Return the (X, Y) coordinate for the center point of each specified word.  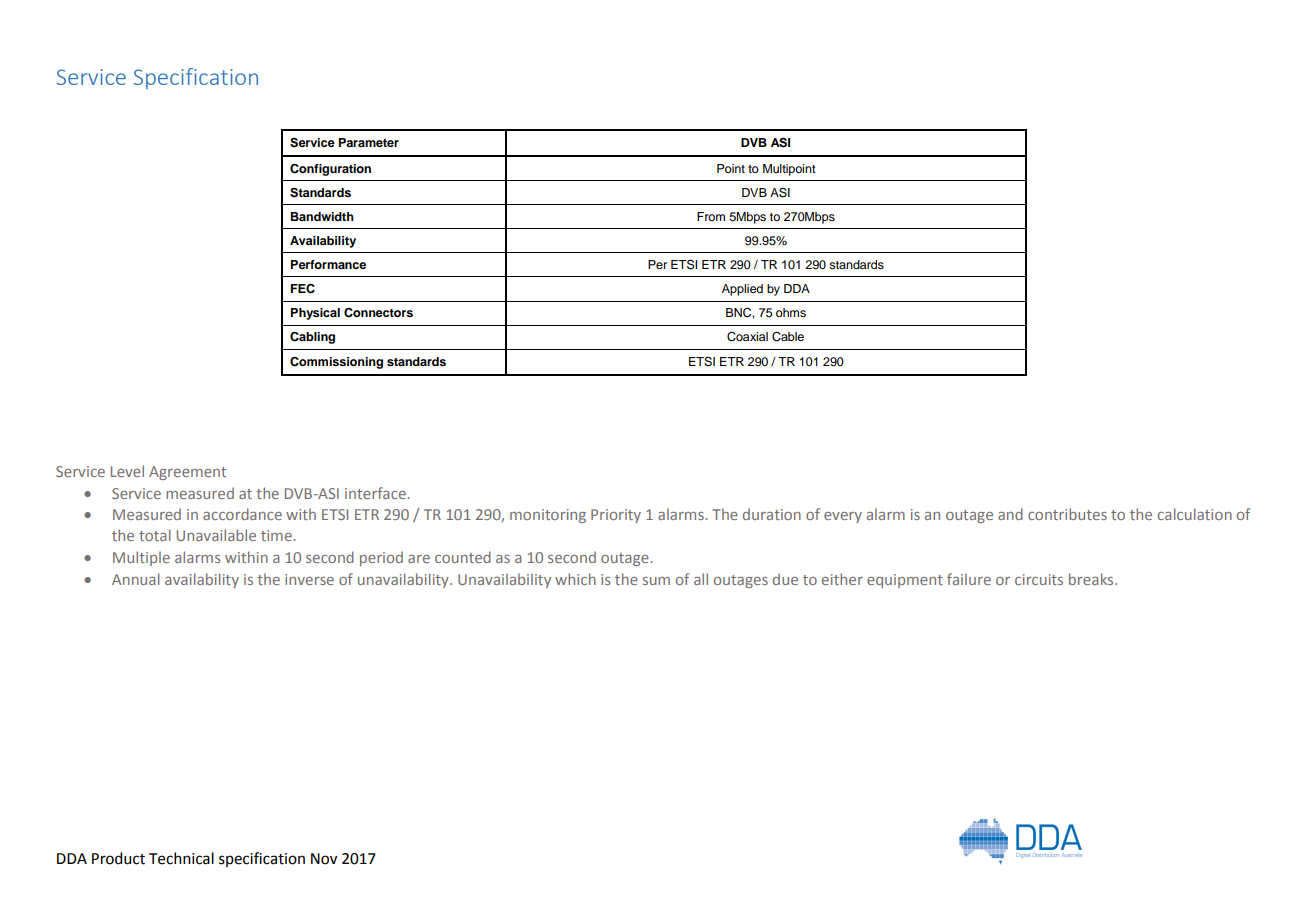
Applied (742, 290)
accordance (242, 514)
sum (656, 581)
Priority (616, 516)
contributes (1067, 514)
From (711, 216)
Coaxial (747, 337)
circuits (1039, 579)
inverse (309, 579)
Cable (788, 337)
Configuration (330, 170)
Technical (181, 858)
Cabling (312, 338)
